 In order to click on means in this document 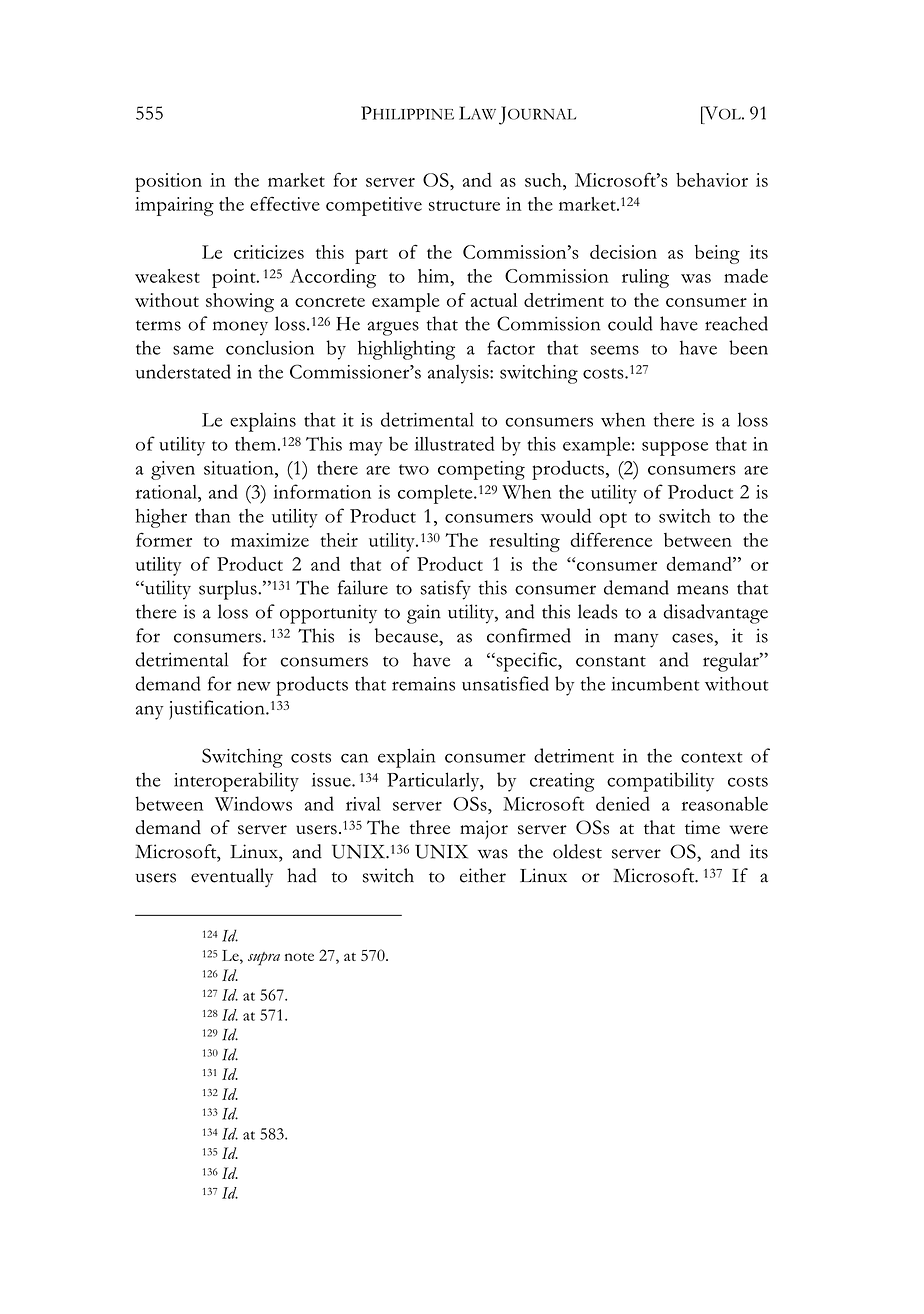, I will do `click(702, 590)`.
